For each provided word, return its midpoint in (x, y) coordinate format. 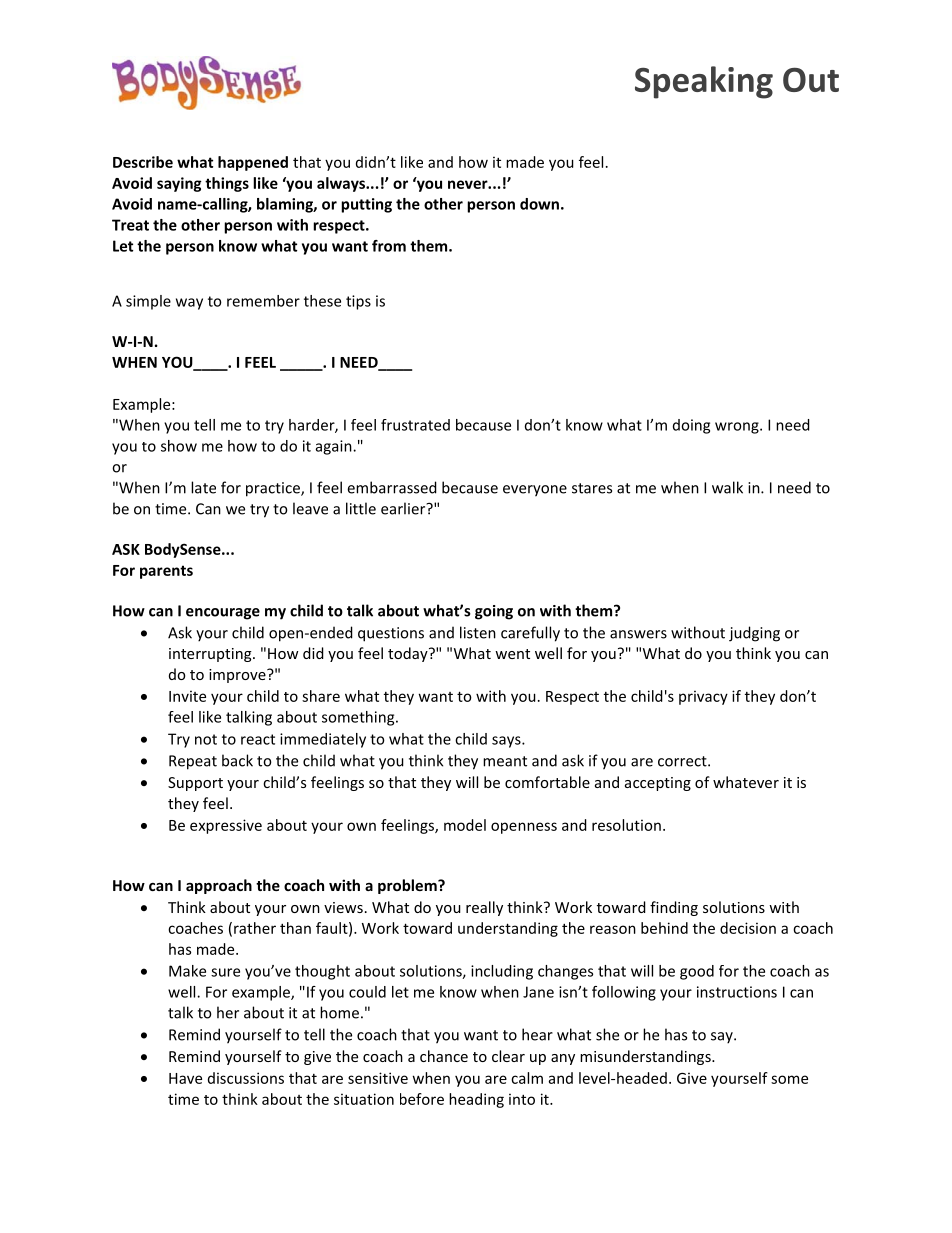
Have (185, 1078)
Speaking (704, 82)
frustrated (415, 425)
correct (683, 761)
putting (366, 205)
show (179, 446)
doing (691, 426)
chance (444, 1056)
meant (505, 761)
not (206, 739)
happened (253, 163)
